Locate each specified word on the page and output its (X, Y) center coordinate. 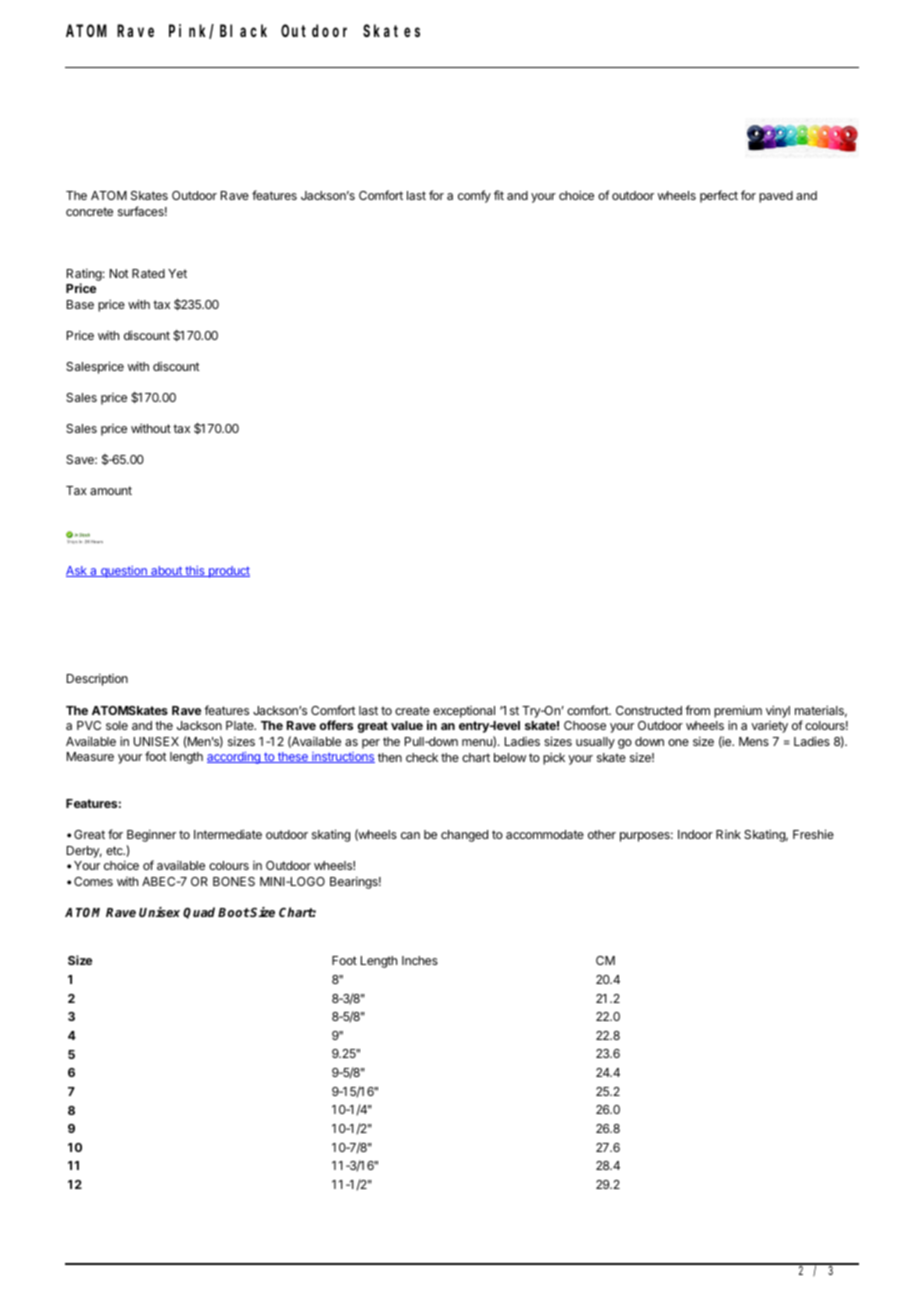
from (697, 710)
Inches (420, 960)
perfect (719, 196)
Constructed (649, 710)
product (228, 572)
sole (117, 725)
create (412, 710)
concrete (89, 211)
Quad (199, 913)
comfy (474, 196)
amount (111, 490)
